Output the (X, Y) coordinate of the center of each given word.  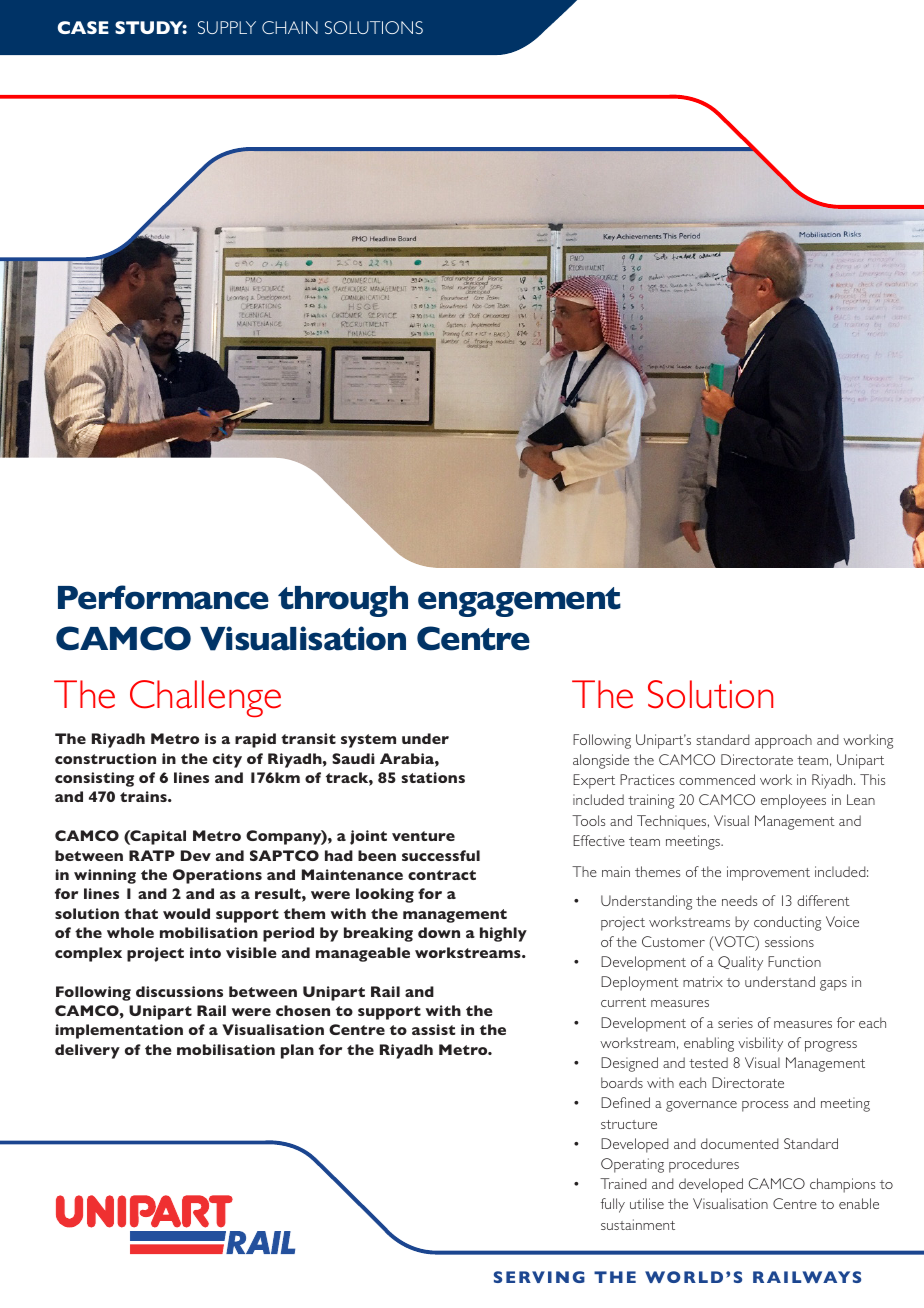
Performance (163, 597)
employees (793, 801)
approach (783, 741)
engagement (519, 602)
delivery (87, 1051)
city (227, 760)
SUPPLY (227, 27)
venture (423, 836)
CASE (83, 27)
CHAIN (290, 27)
